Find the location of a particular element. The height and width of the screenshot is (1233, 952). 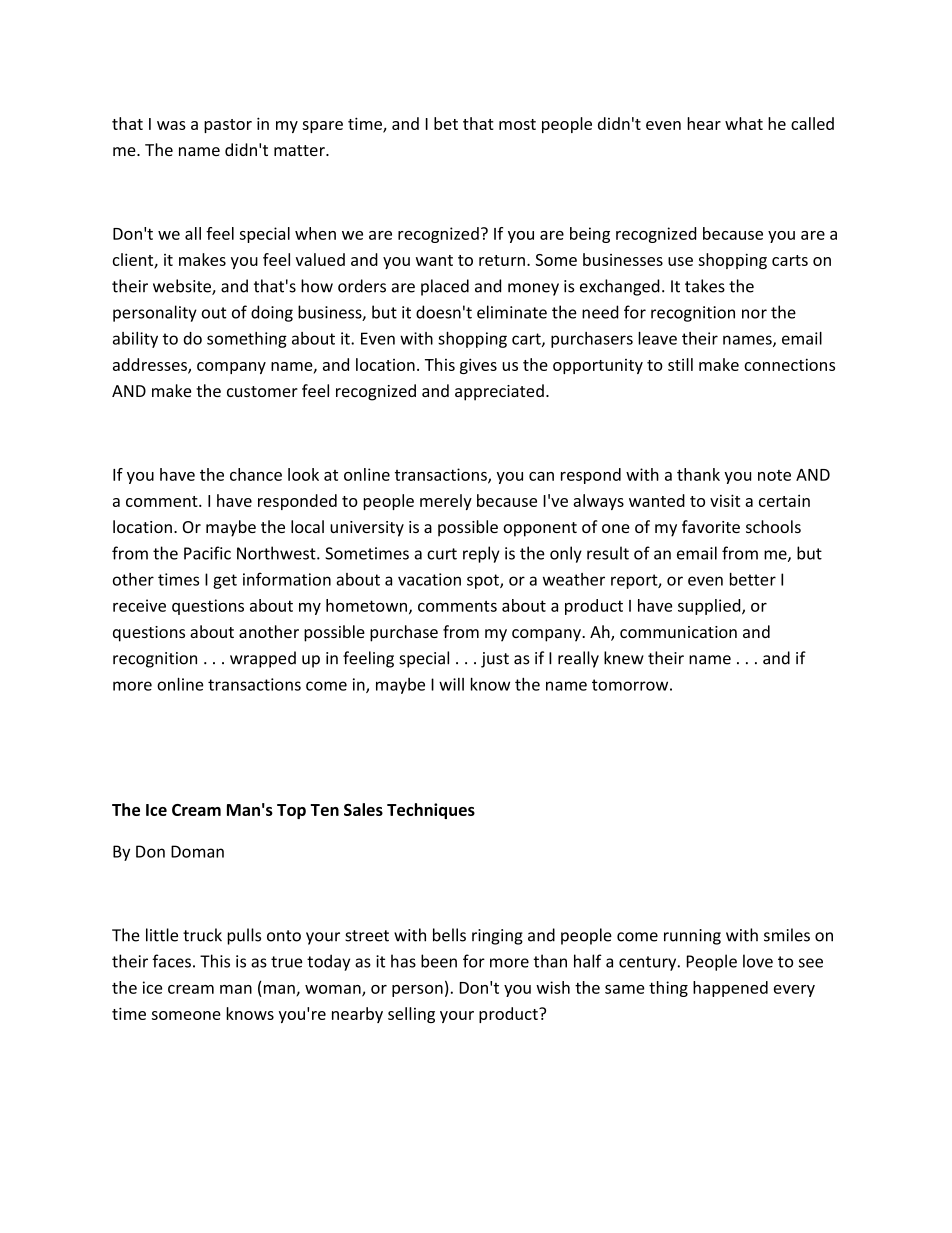

Techniques is located at coordinates (431, 811).
